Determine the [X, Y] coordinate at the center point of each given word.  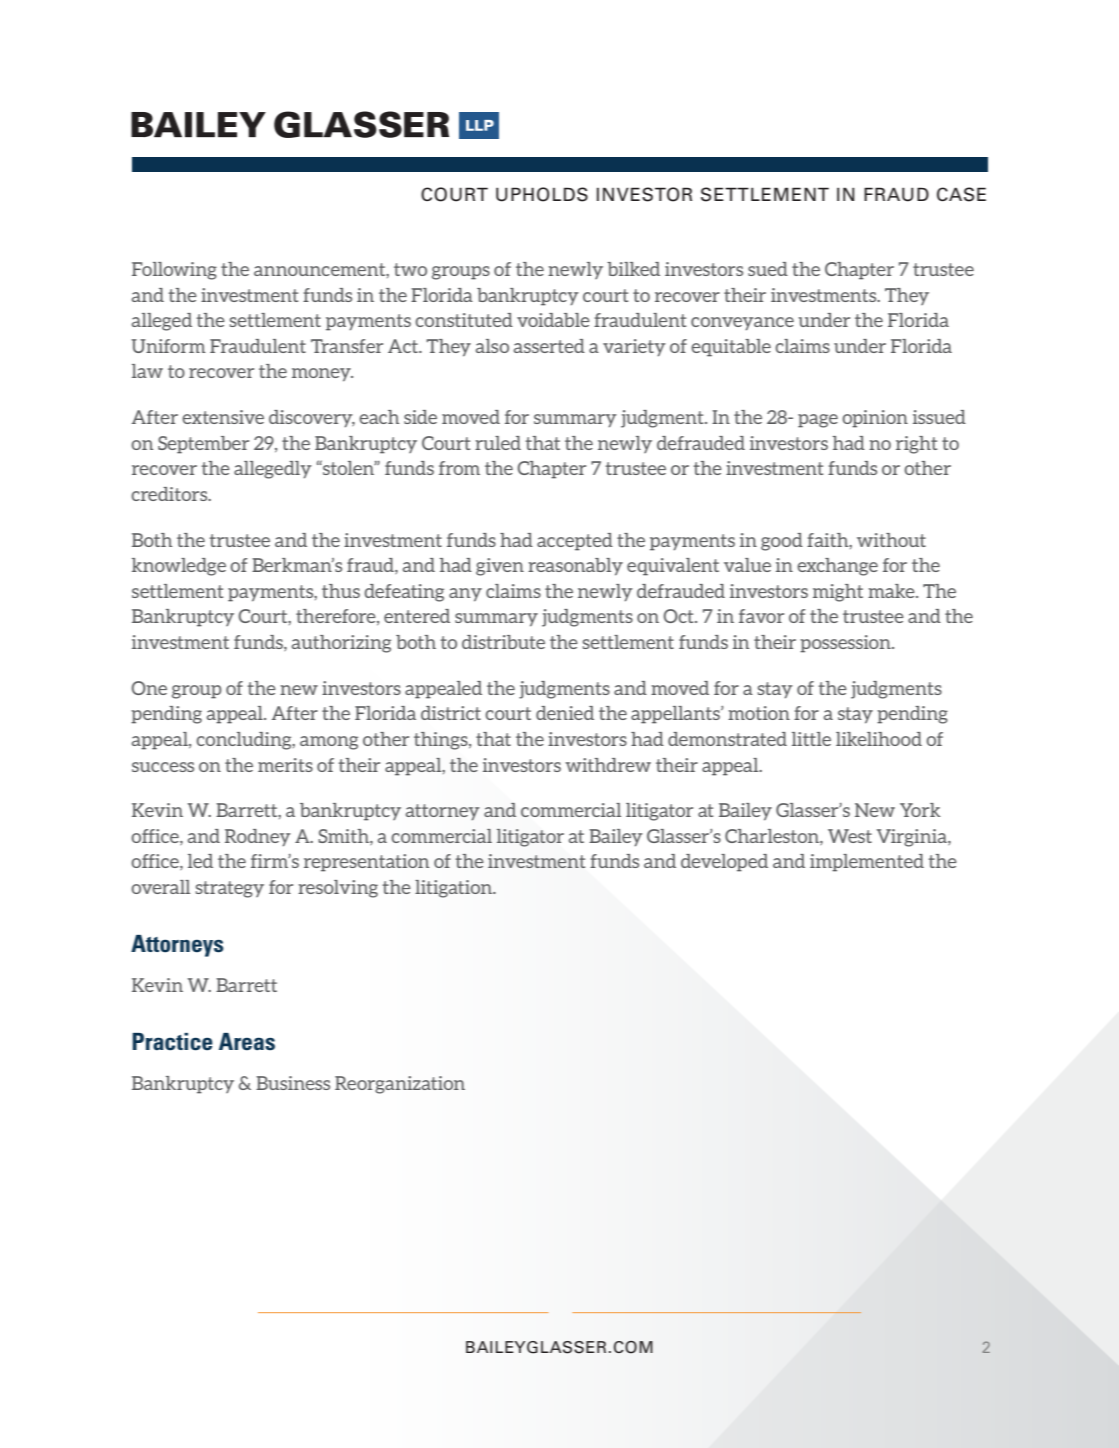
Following [174, 271]
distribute [503, 642]
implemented [867, 863]
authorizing [341, 644]
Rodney [258, 837]
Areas [247, 1042]
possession [846, 644]
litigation [455, 889]
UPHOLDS [542, 194]
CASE [961, 194]
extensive [223, 417]
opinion [875, 419]
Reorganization [400, 1085]
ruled [498, 443]
